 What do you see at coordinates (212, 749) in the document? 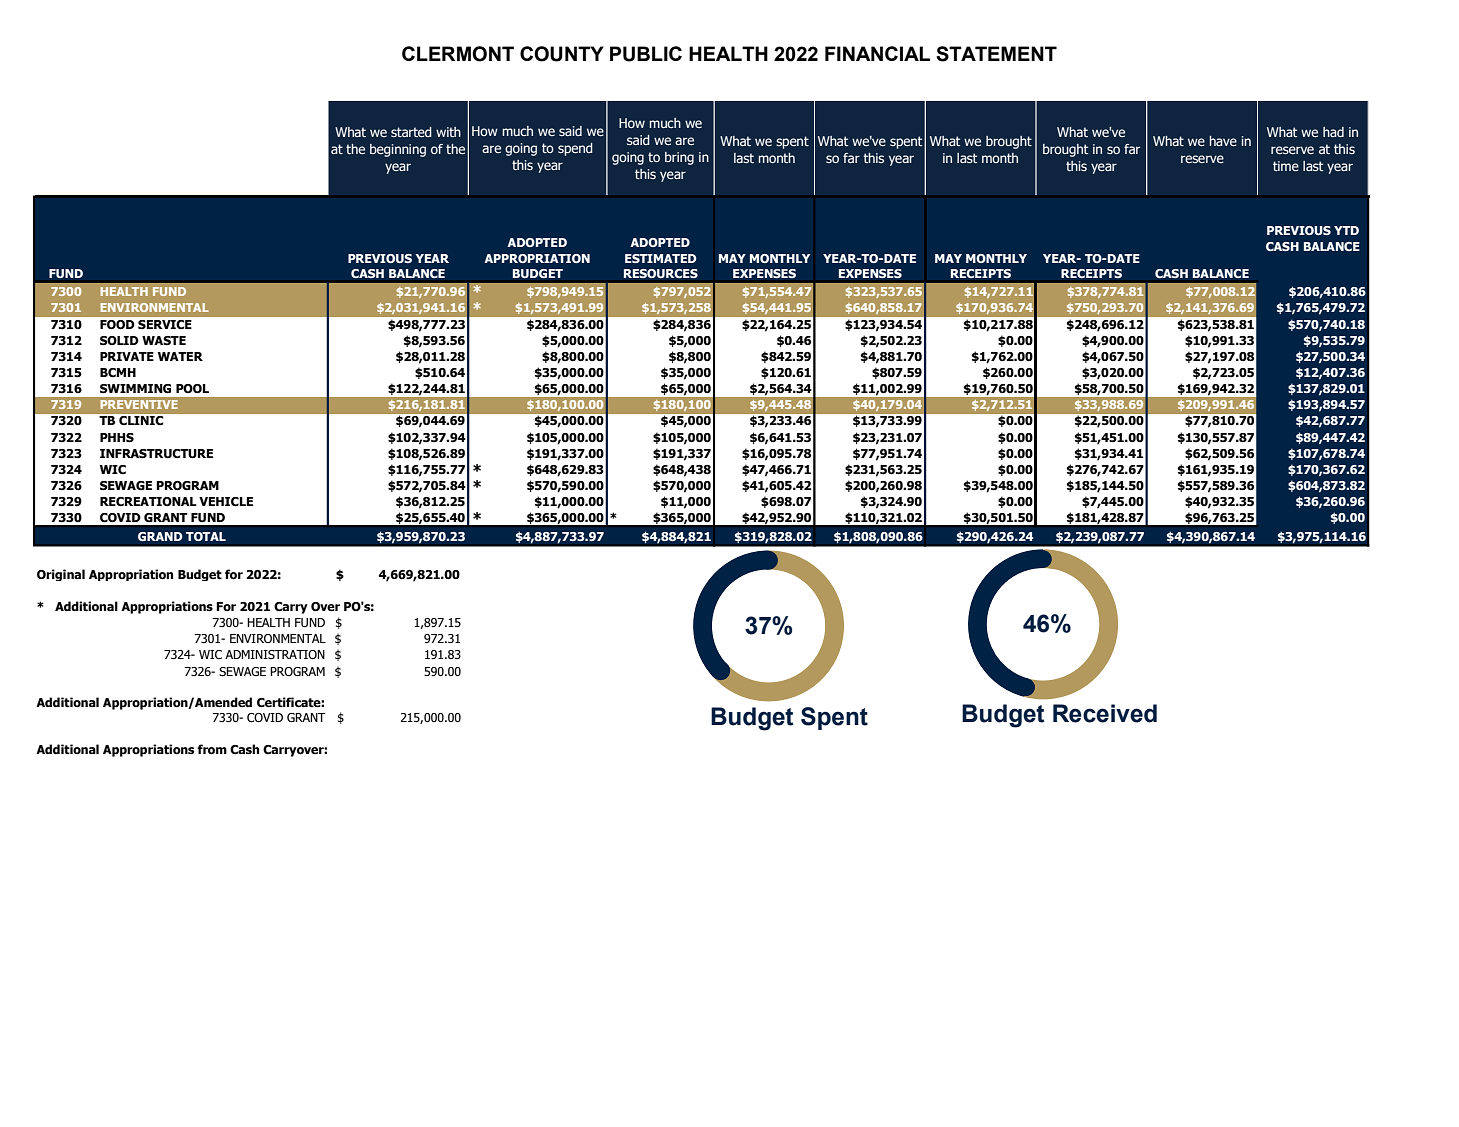
I see `from` at bounding box center [212, 749].
